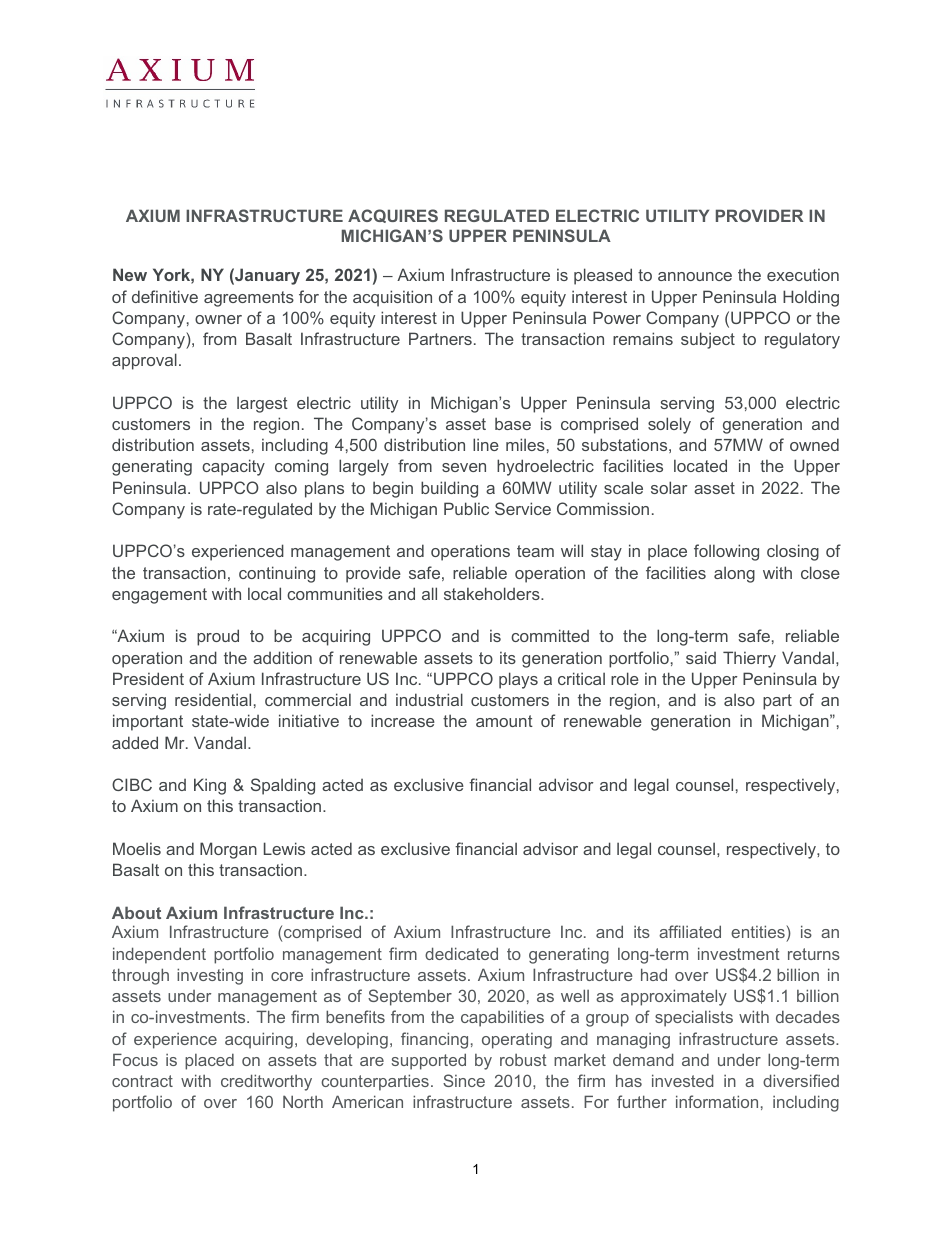 The image size is (952, 1233). What do you see at coordinates (759, 933) in the document?
I see `entities` at bounding box center [759, 933].
